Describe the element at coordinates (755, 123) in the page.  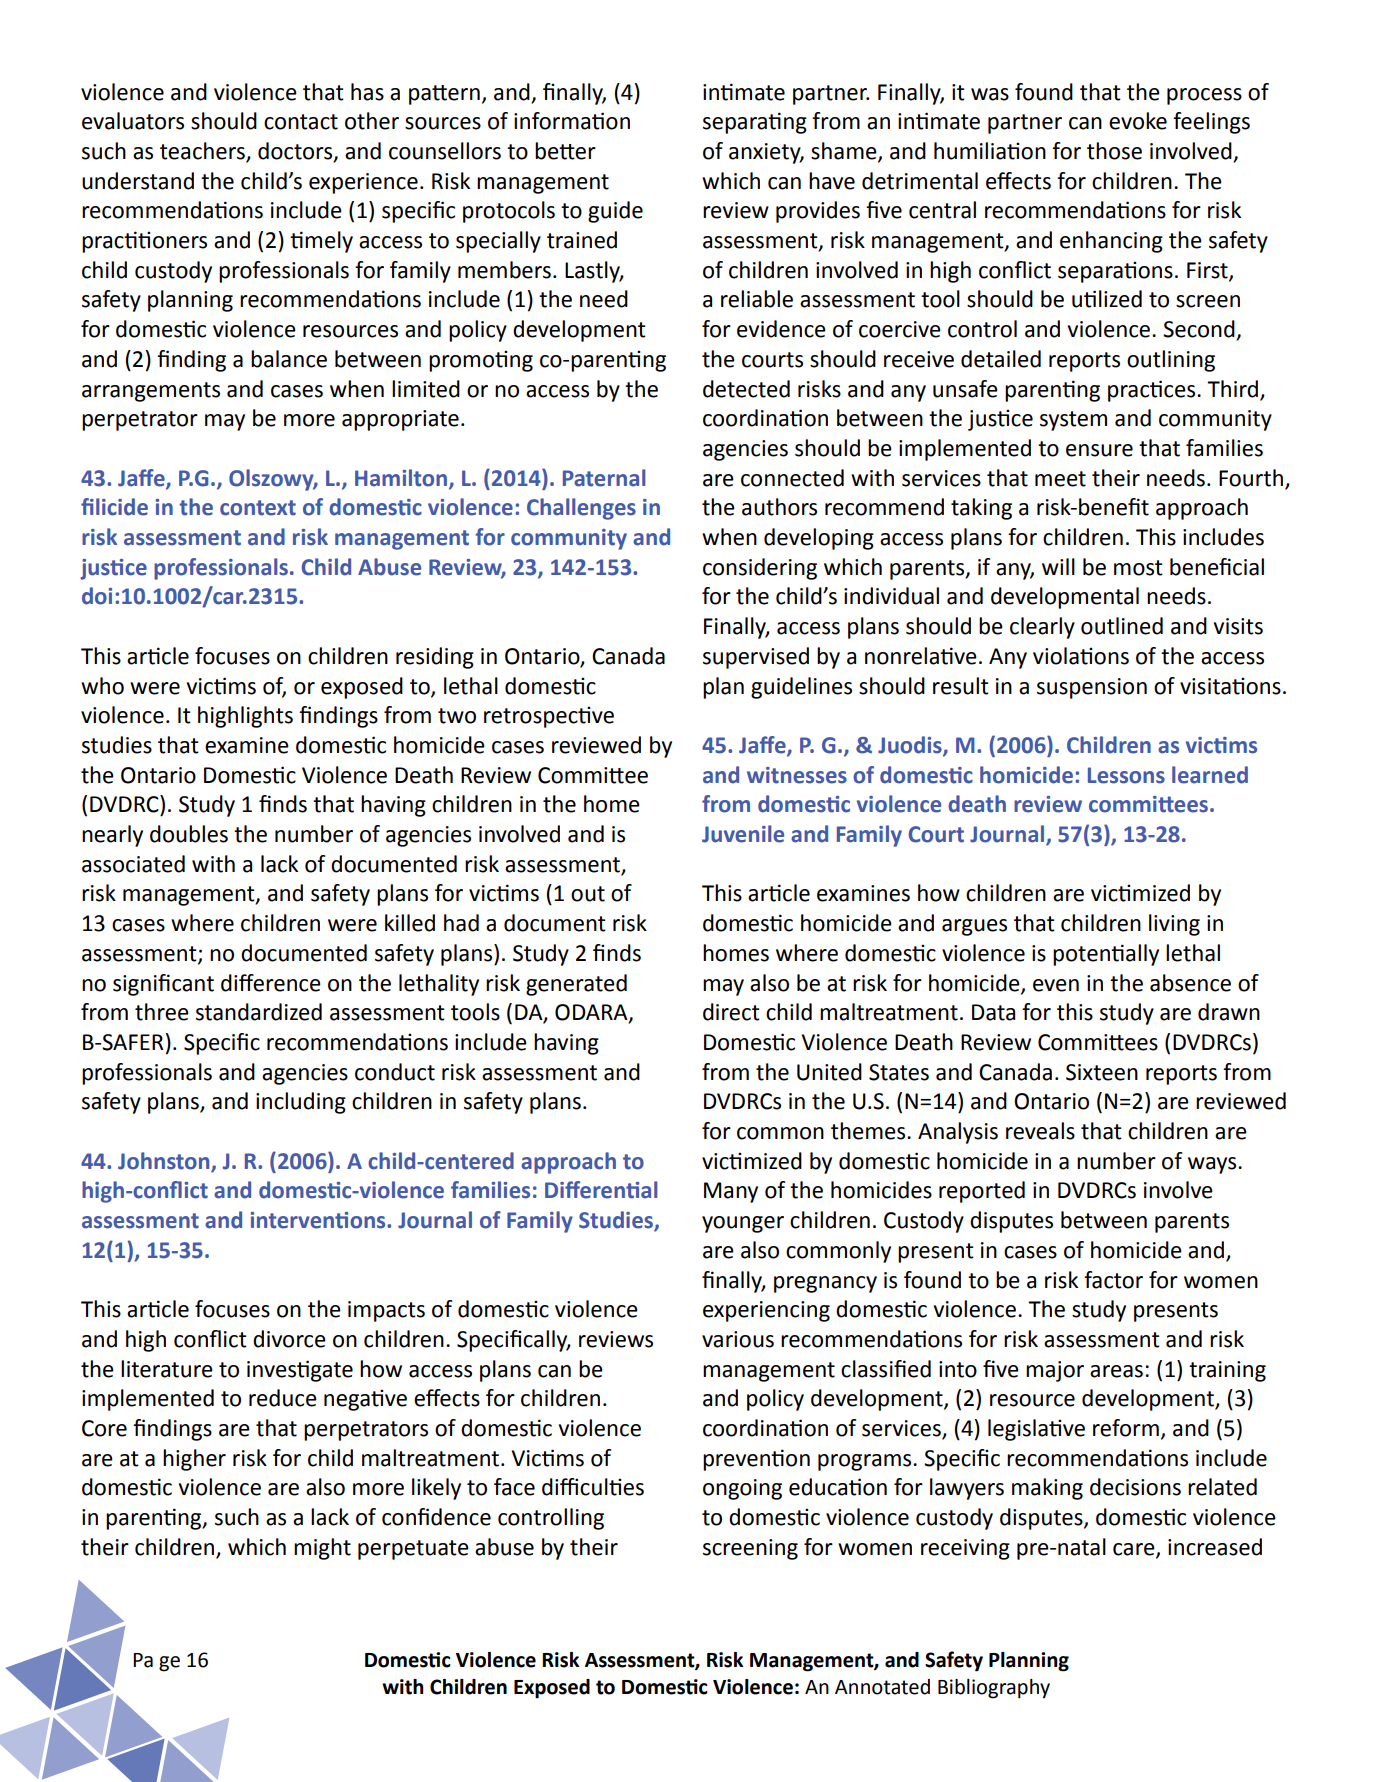
I see `separating` at that location.
